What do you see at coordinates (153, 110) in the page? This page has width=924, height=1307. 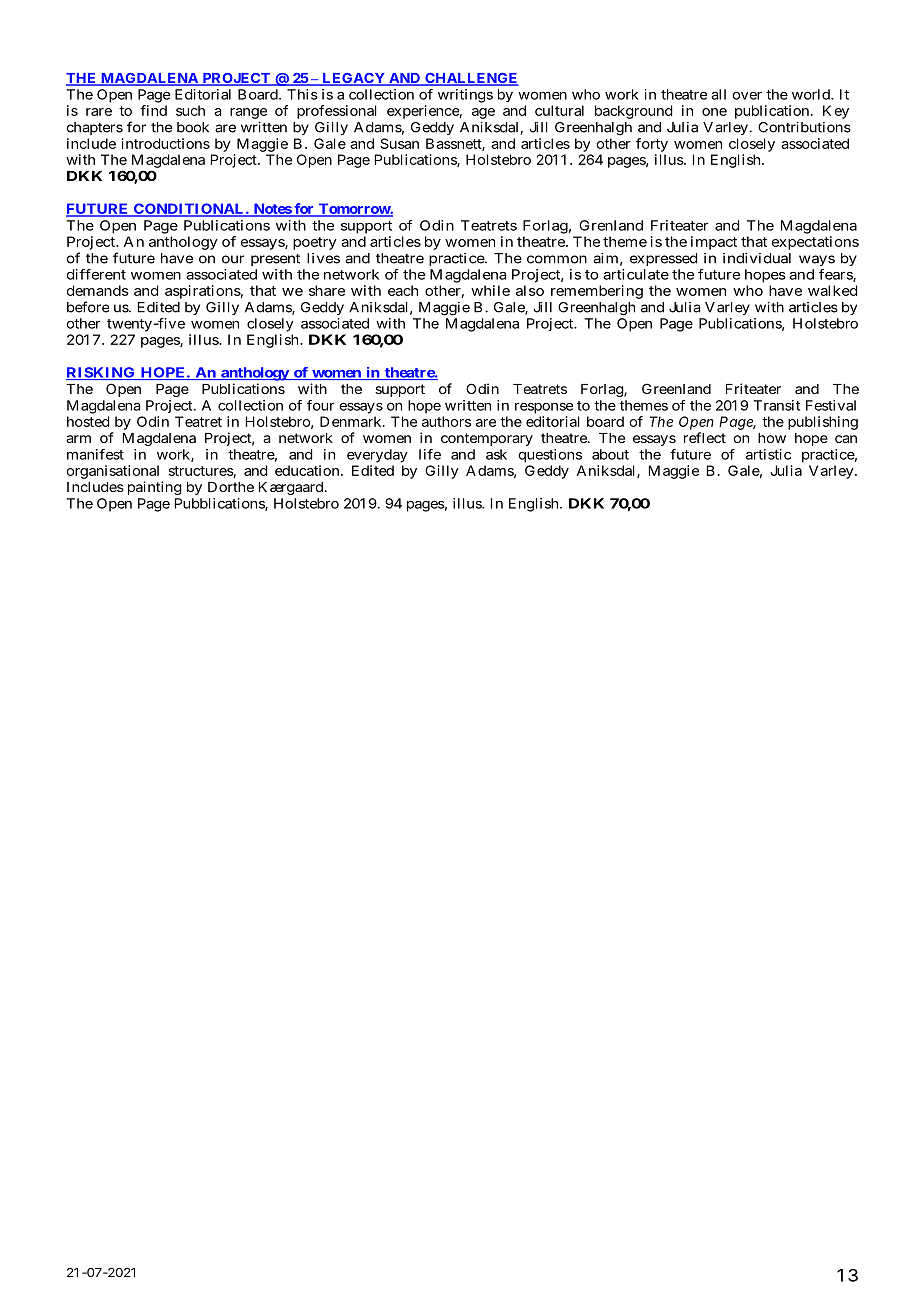 I see `find` at bounding box center [153, 110].
